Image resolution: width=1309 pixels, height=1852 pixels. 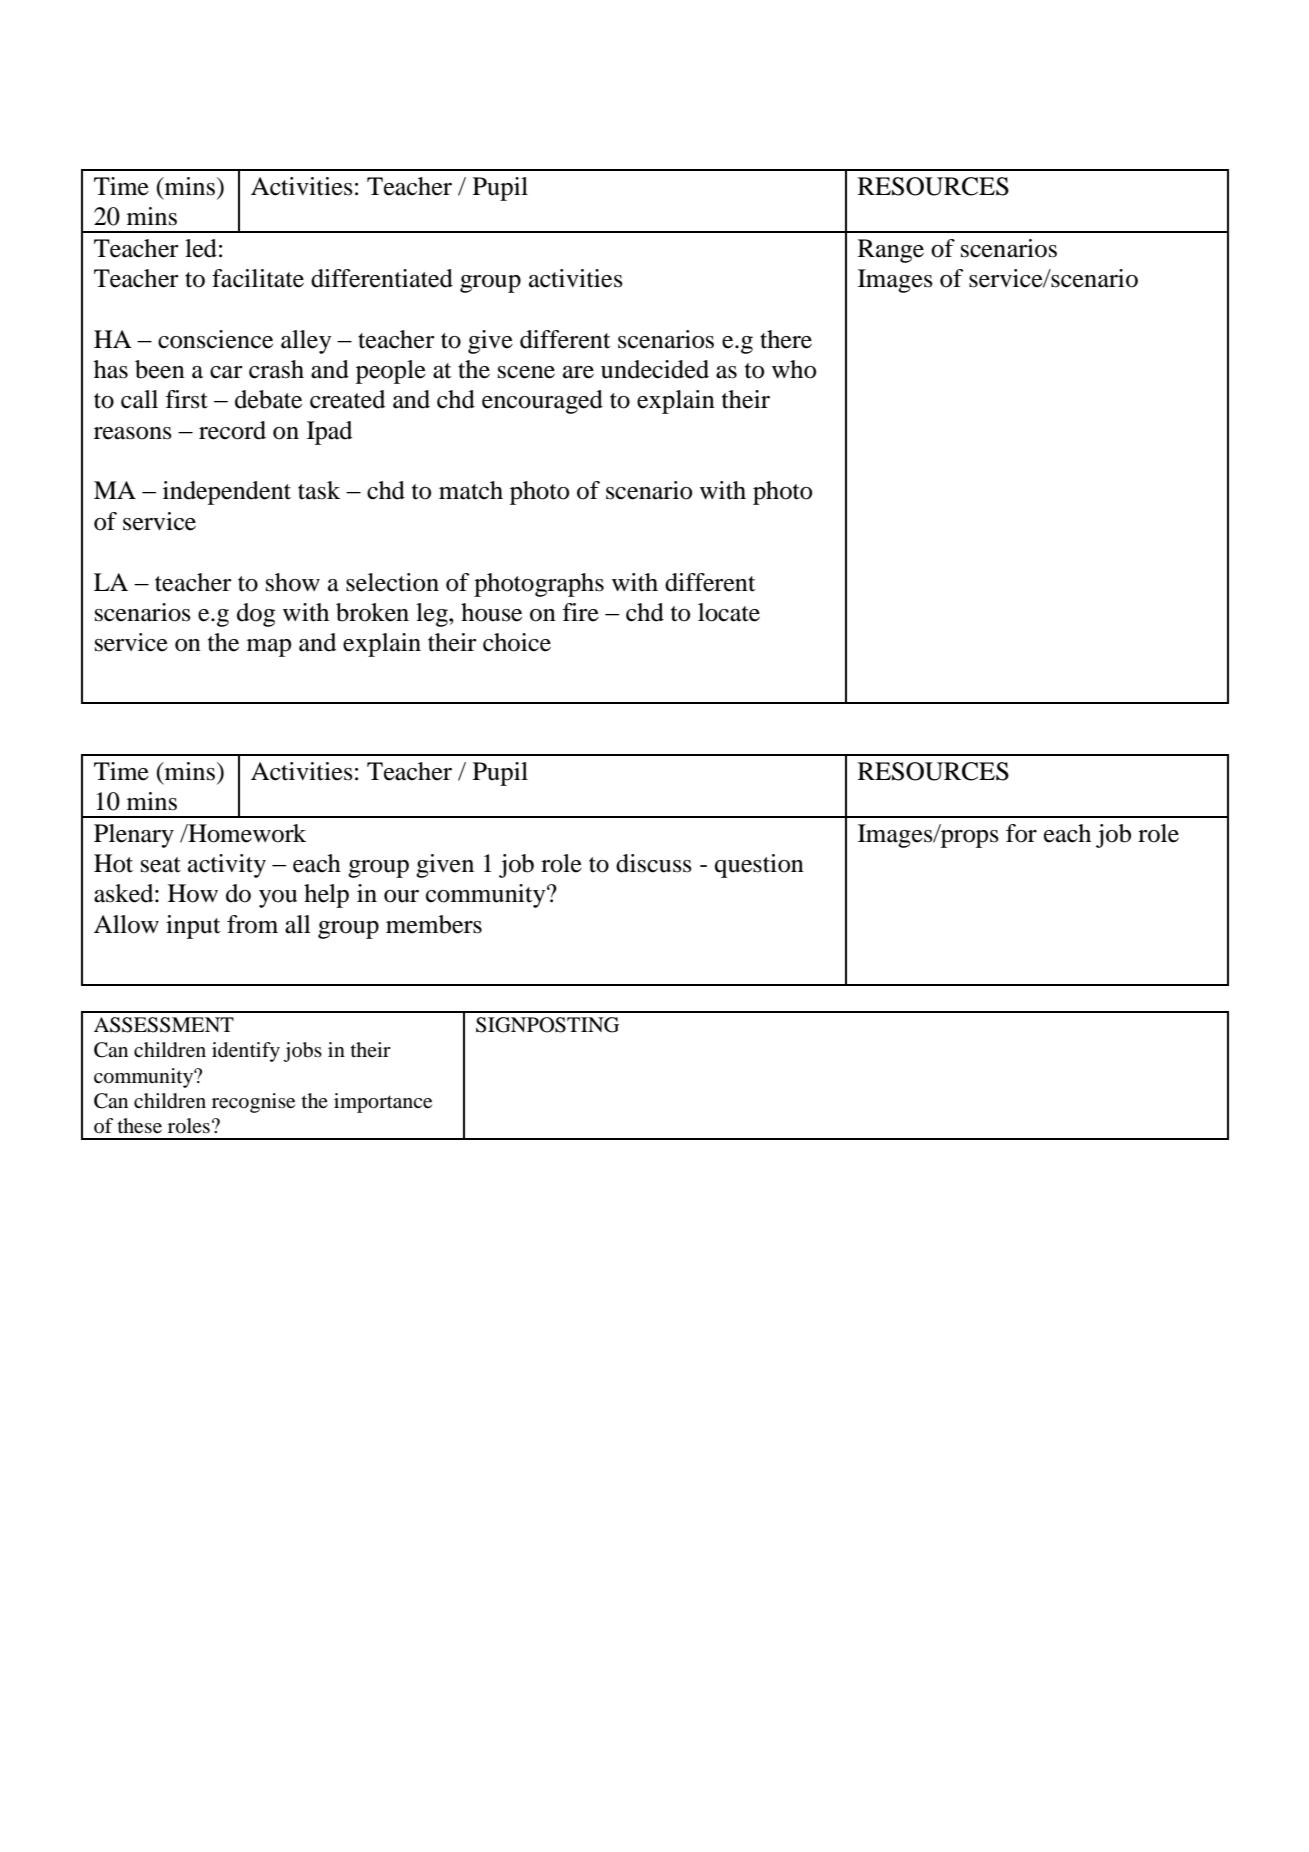 I want to click on input, so click(x=193, y=927).
